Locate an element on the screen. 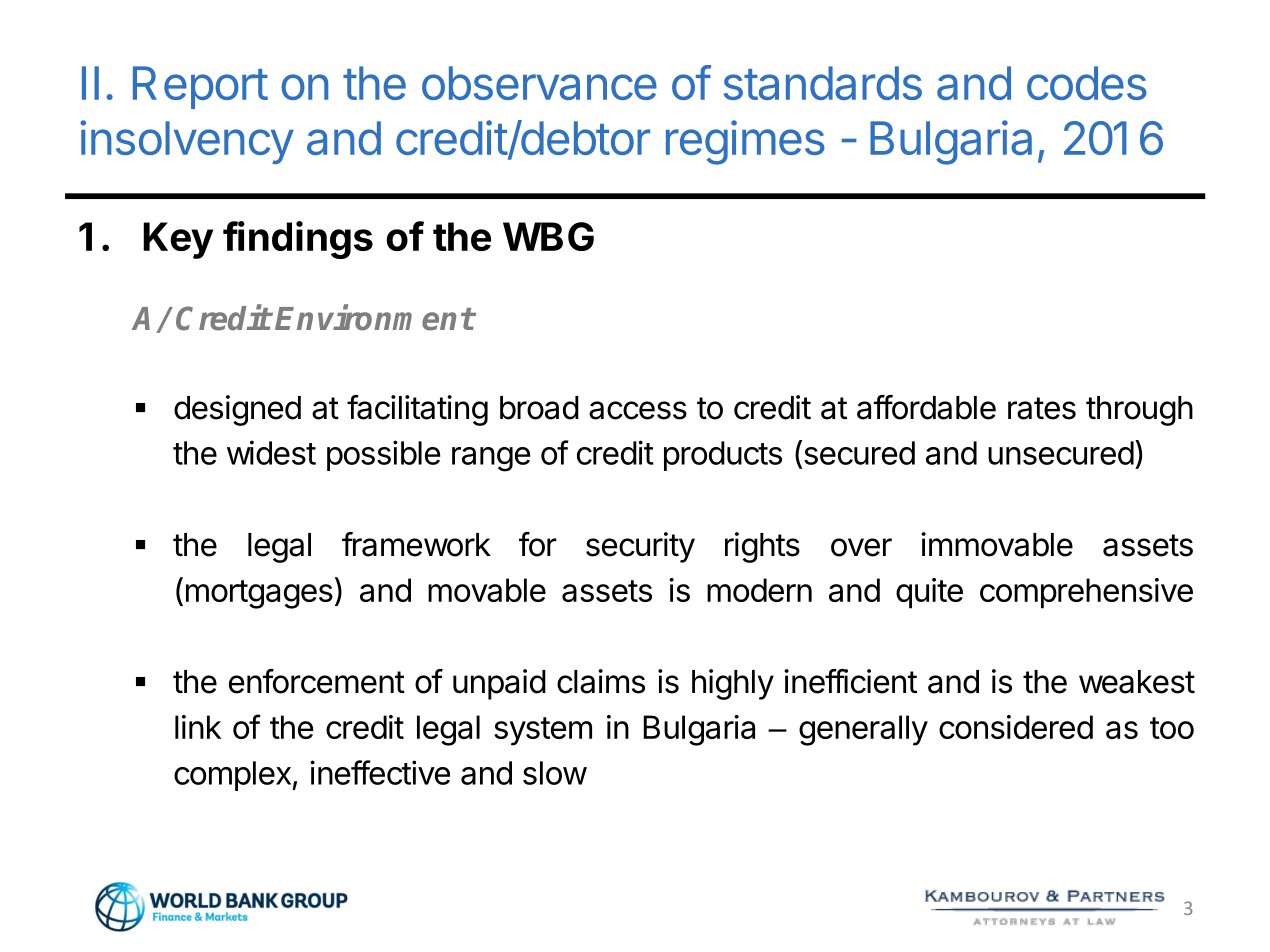 The width and height of the screenshot is (1270, 952). findings is located at coordinates (298, 240).
